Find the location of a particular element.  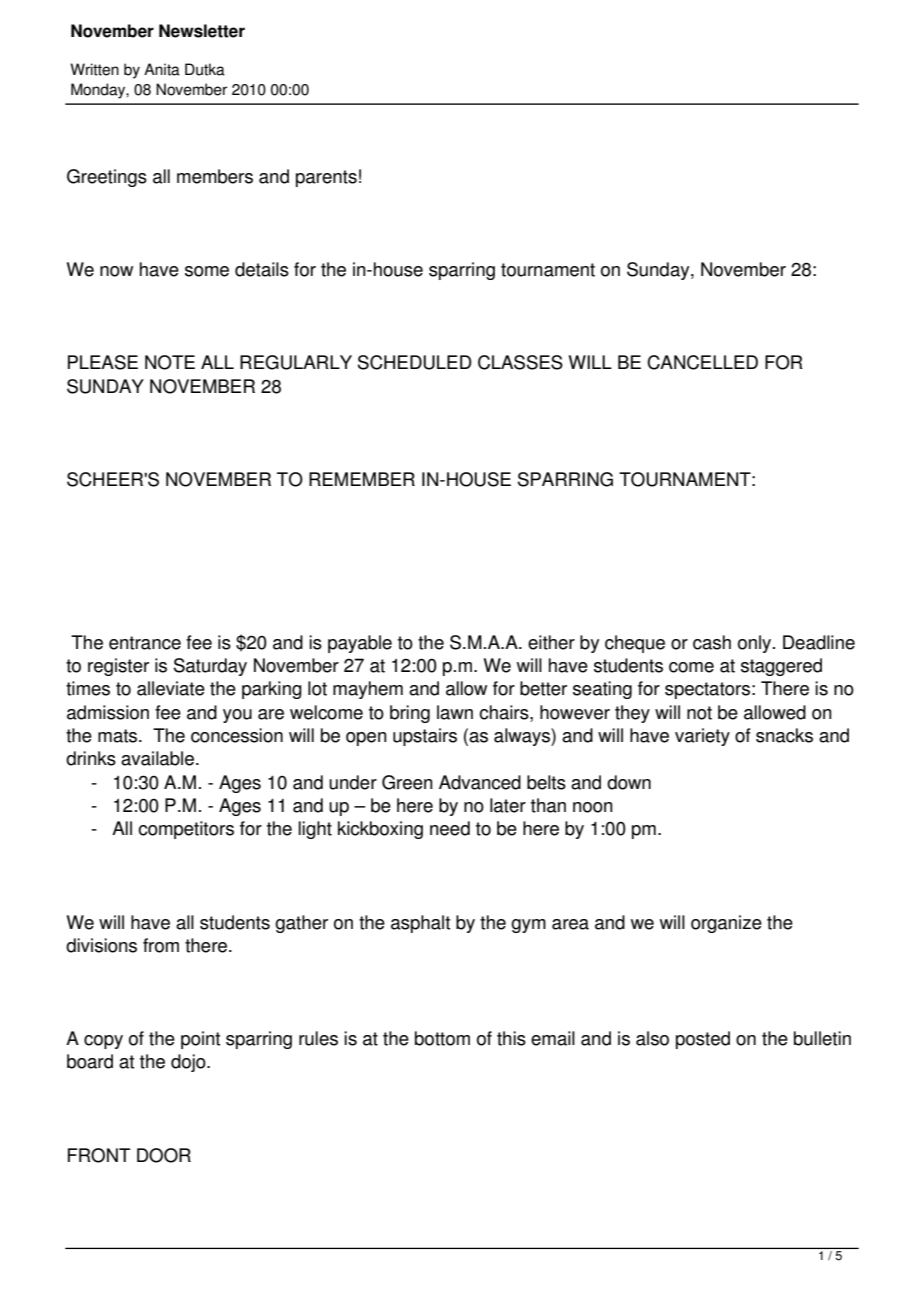

either is located at coordinates (551, 642).
